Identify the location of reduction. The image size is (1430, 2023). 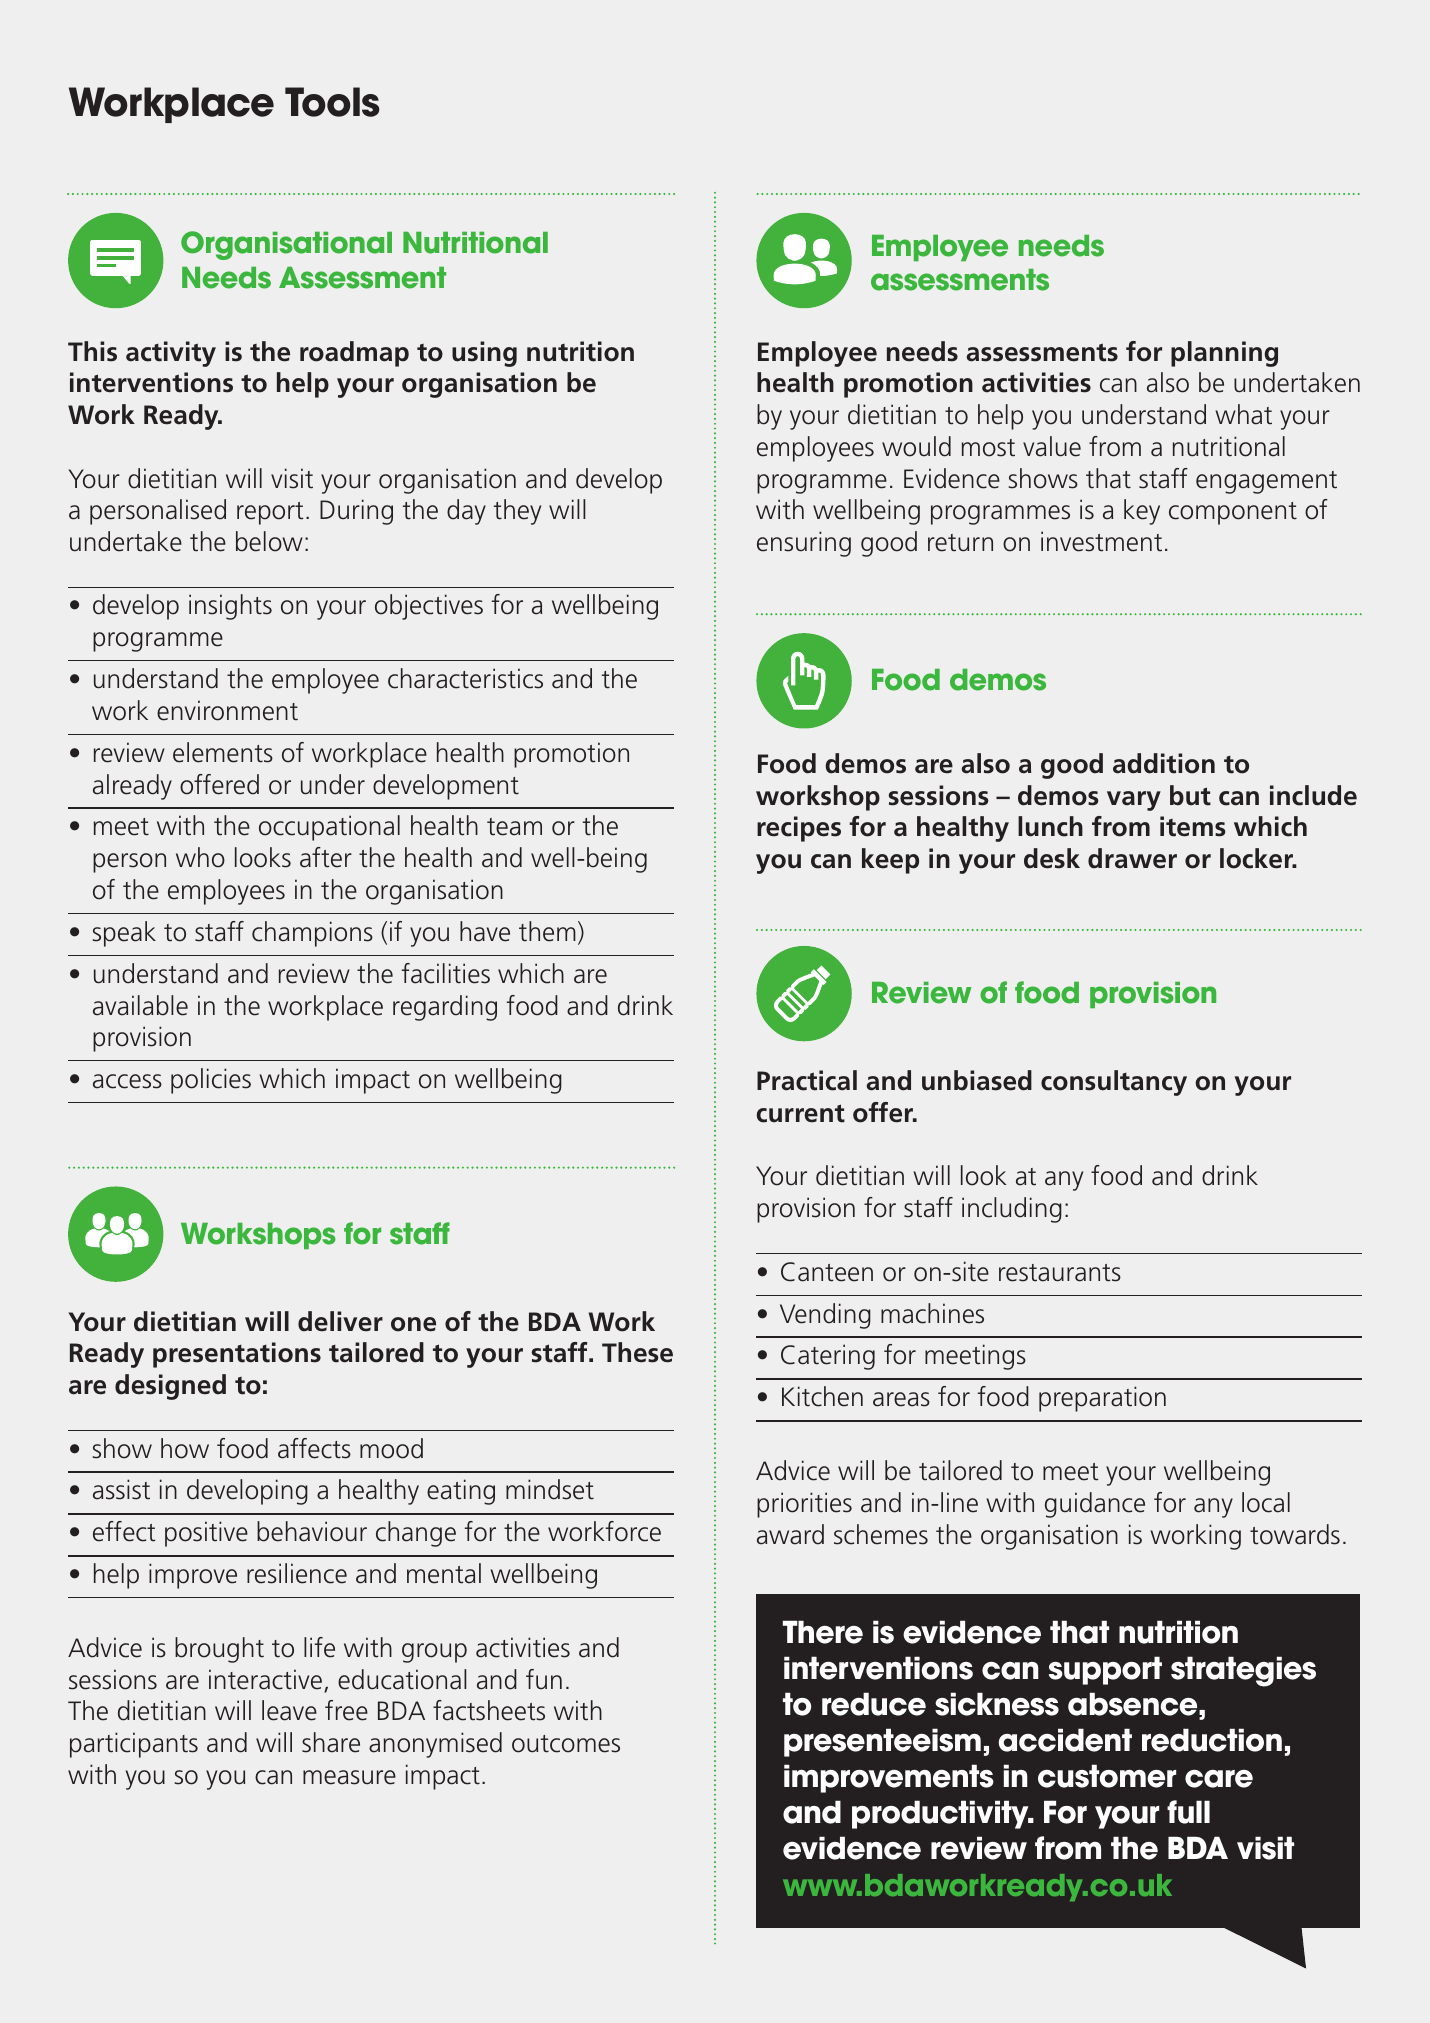
(1212, 1740).
